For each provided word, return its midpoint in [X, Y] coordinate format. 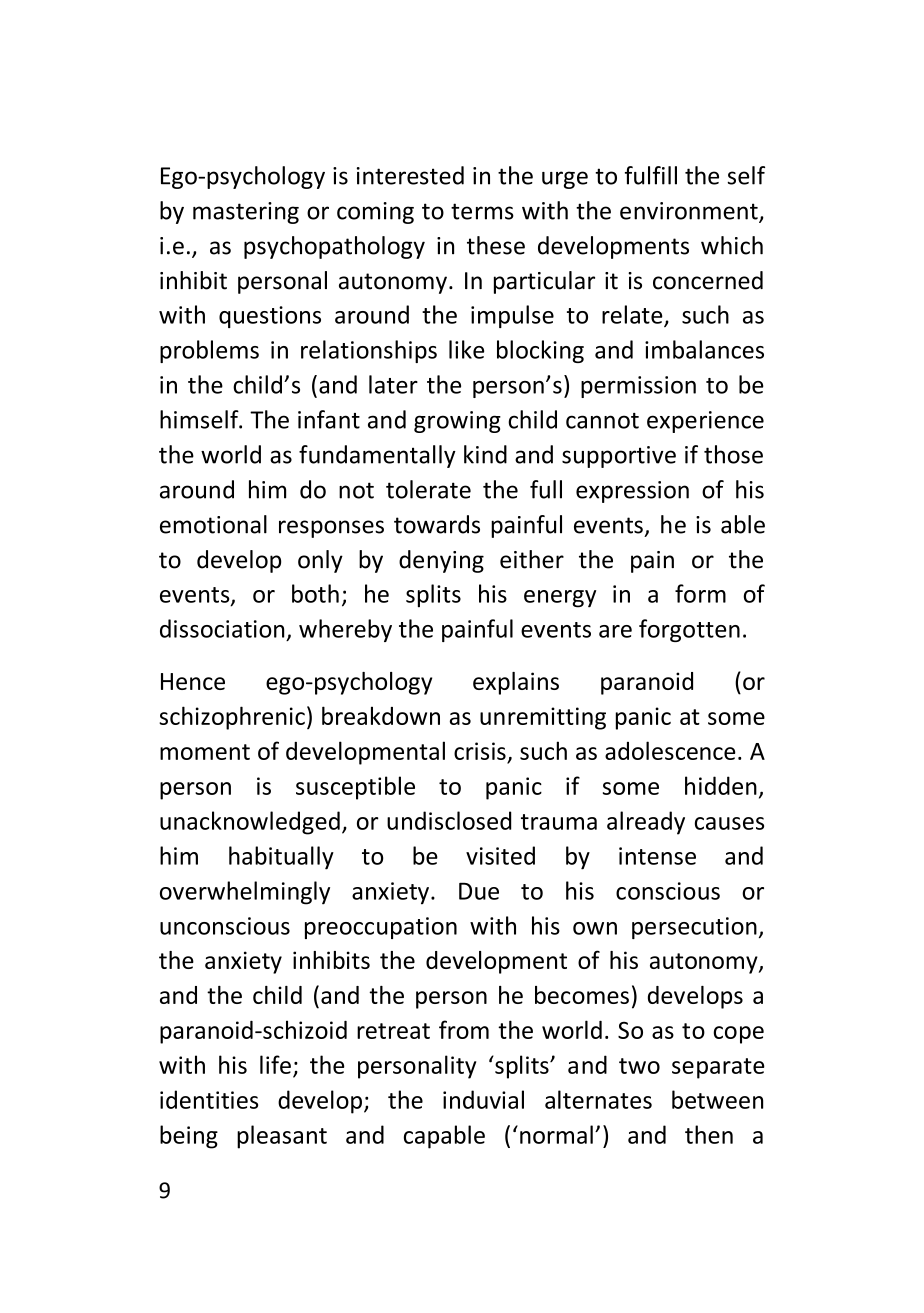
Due [479, 891]
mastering [246, 213]
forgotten [689, 630]
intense [657, 856]
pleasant [282, 1137]
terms [482, 211]
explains [516, 683]
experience [705, 422]
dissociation [222, 628]
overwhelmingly [245, 893]
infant [329, 419]
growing [457, 422]
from [464, 1029]
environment [690, 212]
